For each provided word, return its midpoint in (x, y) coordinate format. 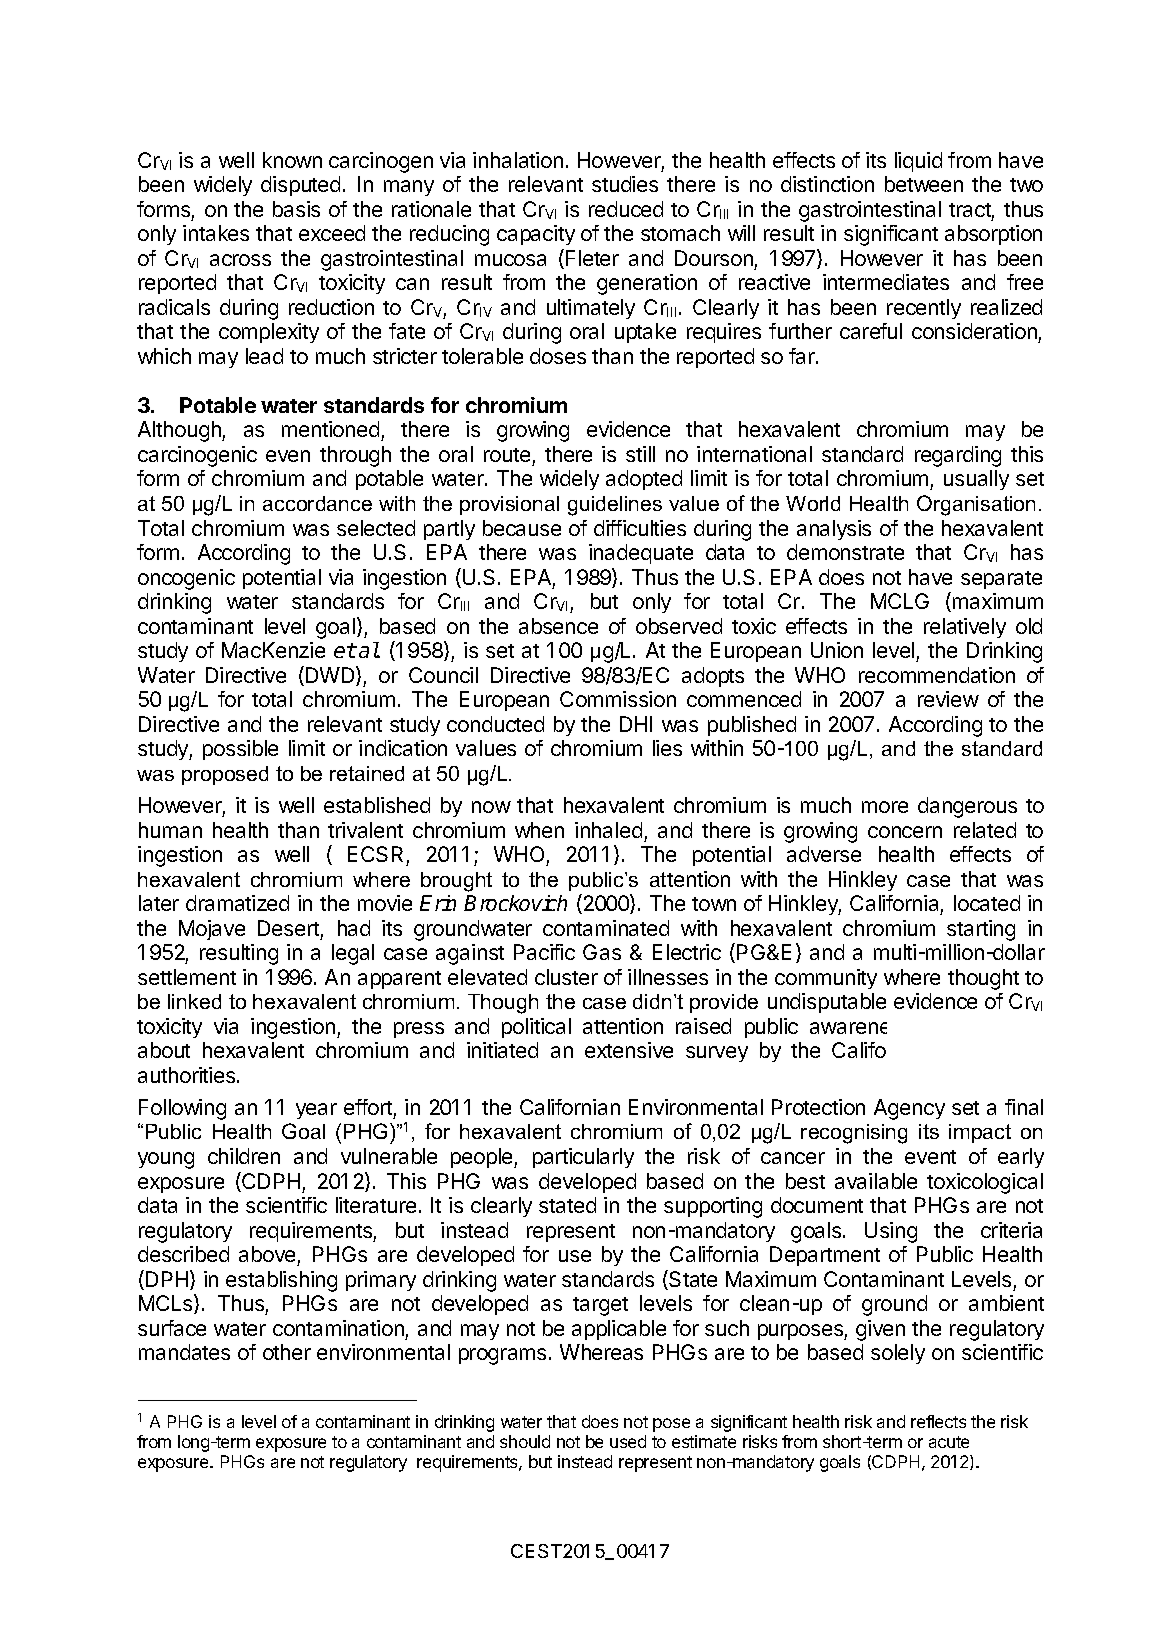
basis (296, 209)
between (924, 184)
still (640, 454)
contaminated (606, 928)
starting (981, 930)
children (244, 1156)
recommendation (937, 675)
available (876, 1181)
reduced (626, 209)
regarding (958, 456)
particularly (583, 1158)
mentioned (332, 431)
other (287, 1352)
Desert (288, 928)
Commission (618, 699)
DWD (331, 676)
